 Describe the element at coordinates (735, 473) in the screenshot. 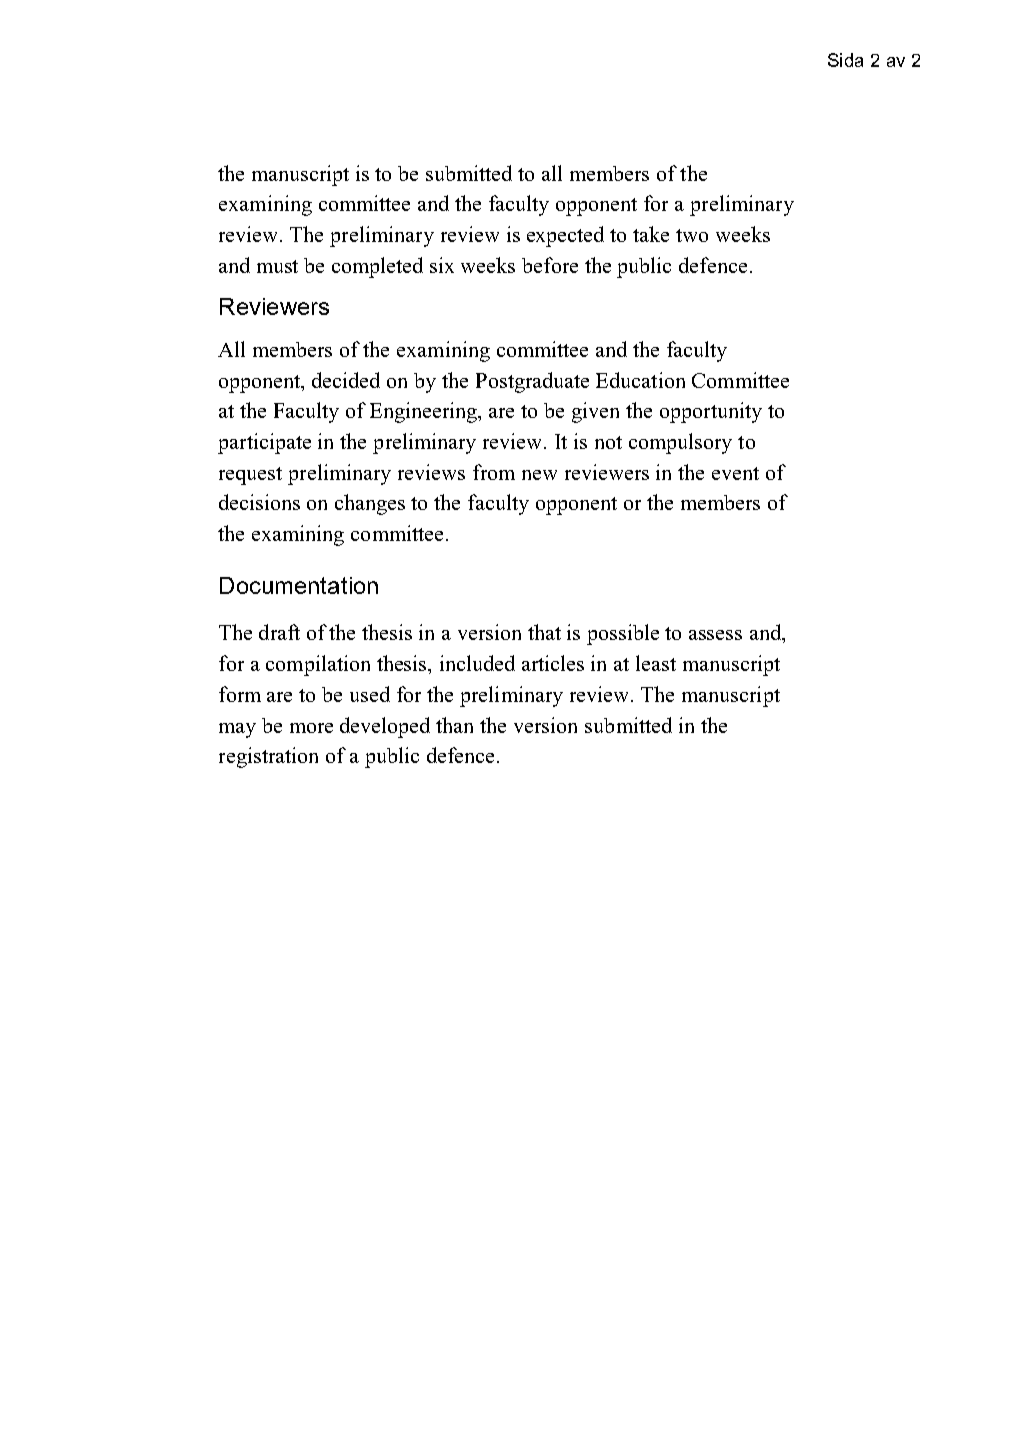

I see `event` at that location.
